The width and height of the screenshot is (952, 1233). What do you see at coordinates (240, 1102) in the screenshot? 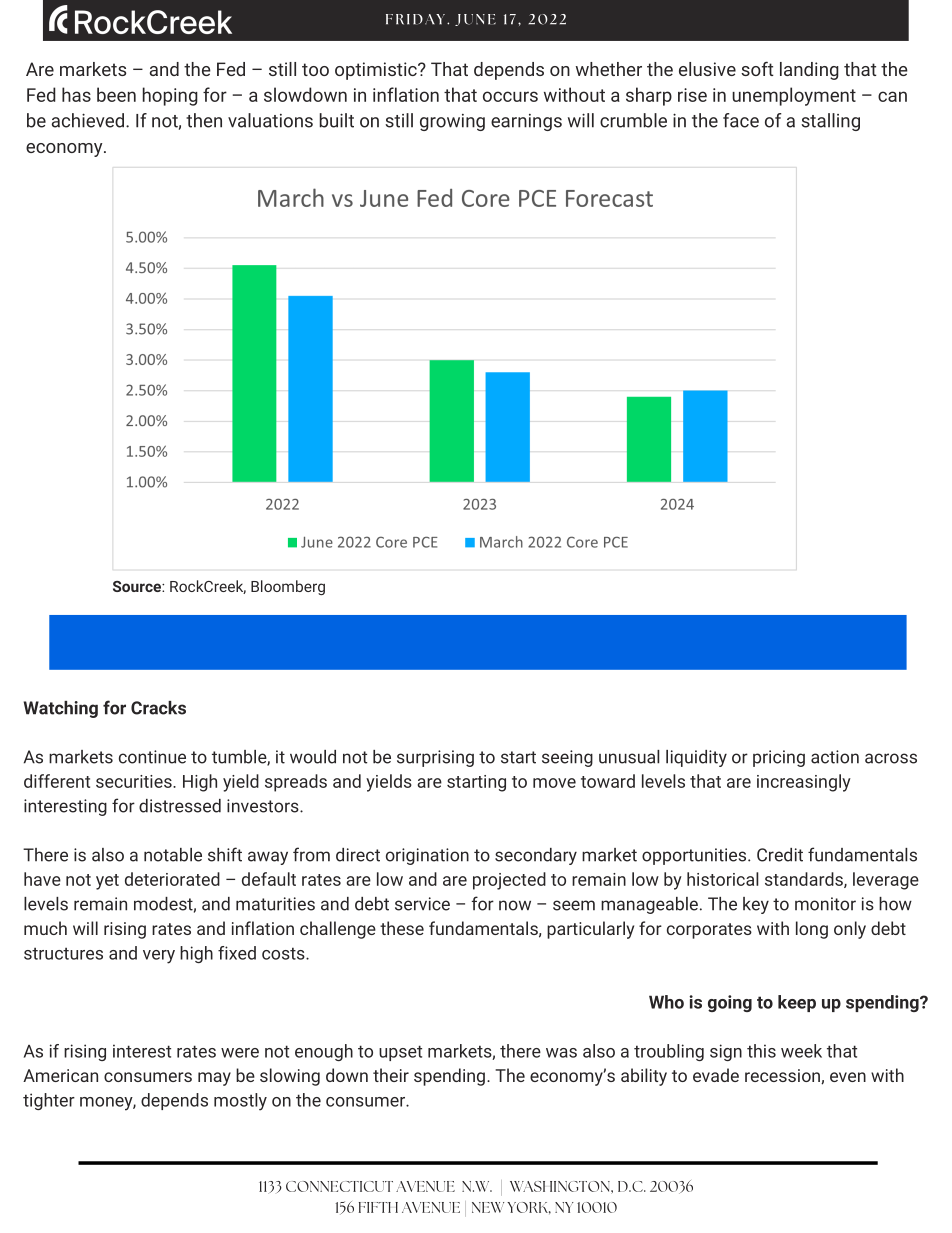
I see `mostly` at bounding box center [240, 1102].
